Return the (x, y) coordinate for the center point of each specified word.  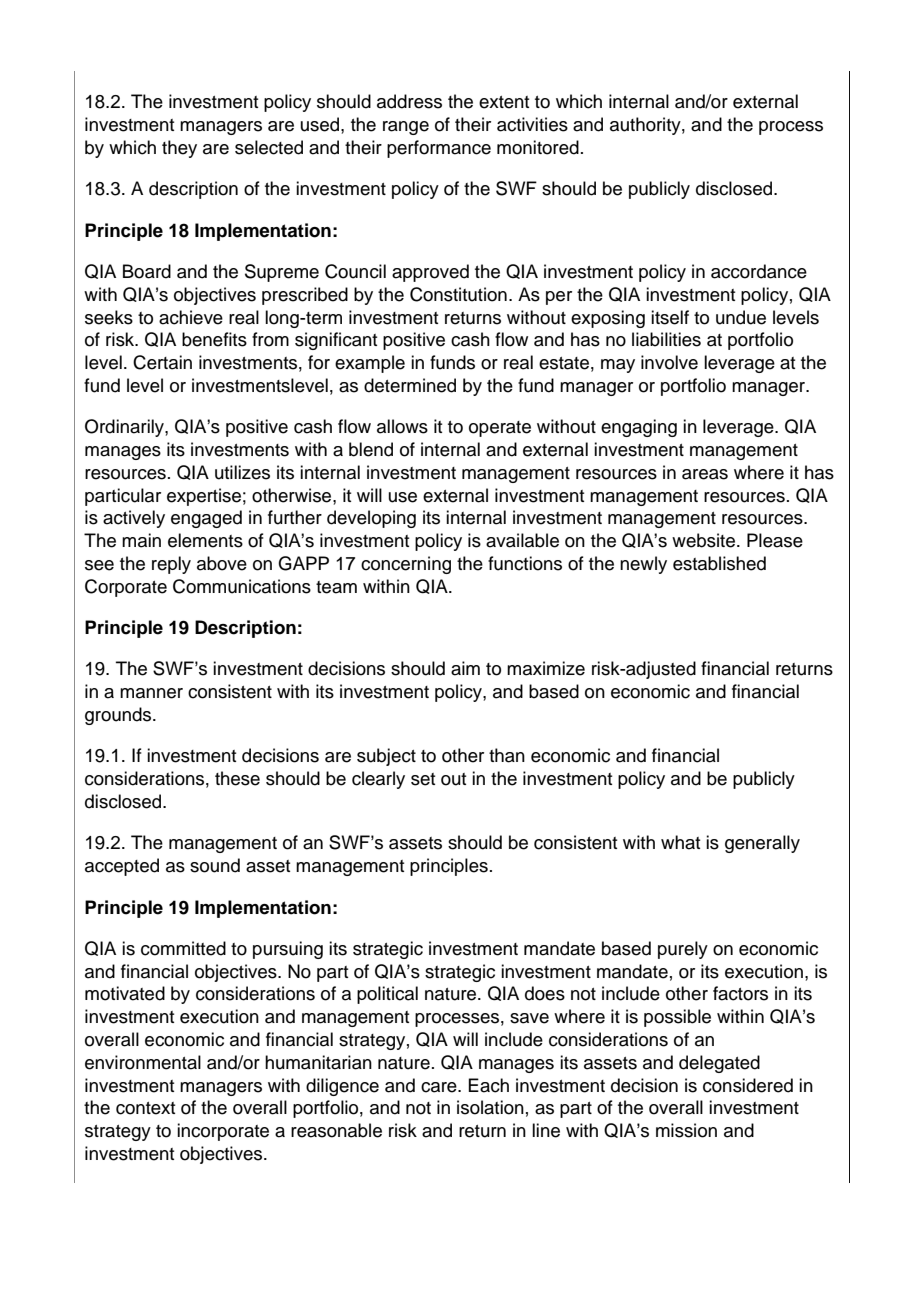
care (440, 1087)
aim (465, 668)
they (179, 149)
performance (439, 149)
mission (686, 1130)
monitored (538, 147)
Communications (242, 586)
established (719, 563)
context (145, 1108)
